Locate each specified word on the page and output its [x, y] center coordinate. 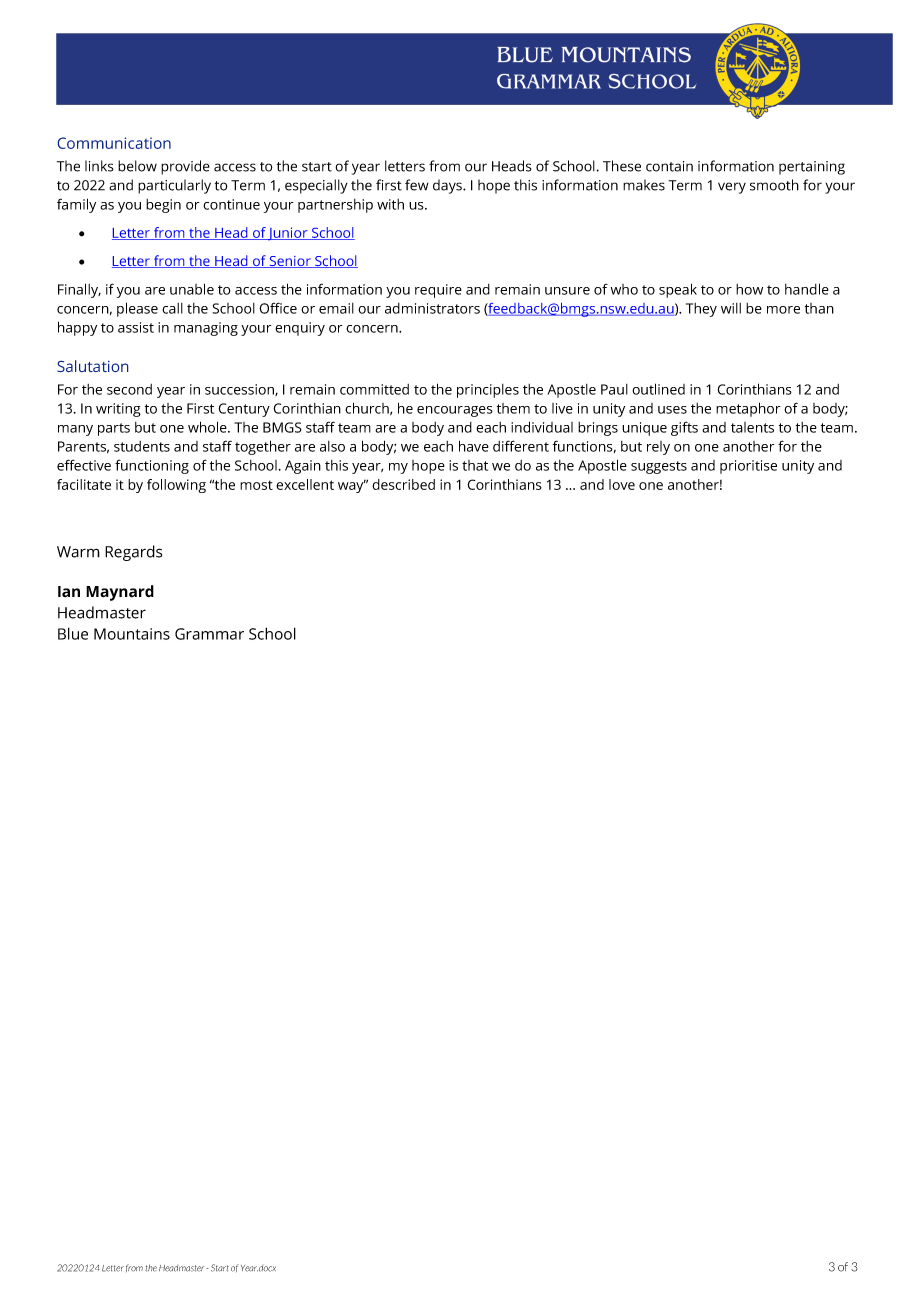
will [731, 308]
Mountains [132, 634]
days [448, 186]
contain [669, 166]
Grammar [209, 634]
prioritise [748, 467]
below [137, 166]
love [622, 484]
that [475, 465]
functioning [152, 466]
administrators [432, 308]
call [172, 308]
